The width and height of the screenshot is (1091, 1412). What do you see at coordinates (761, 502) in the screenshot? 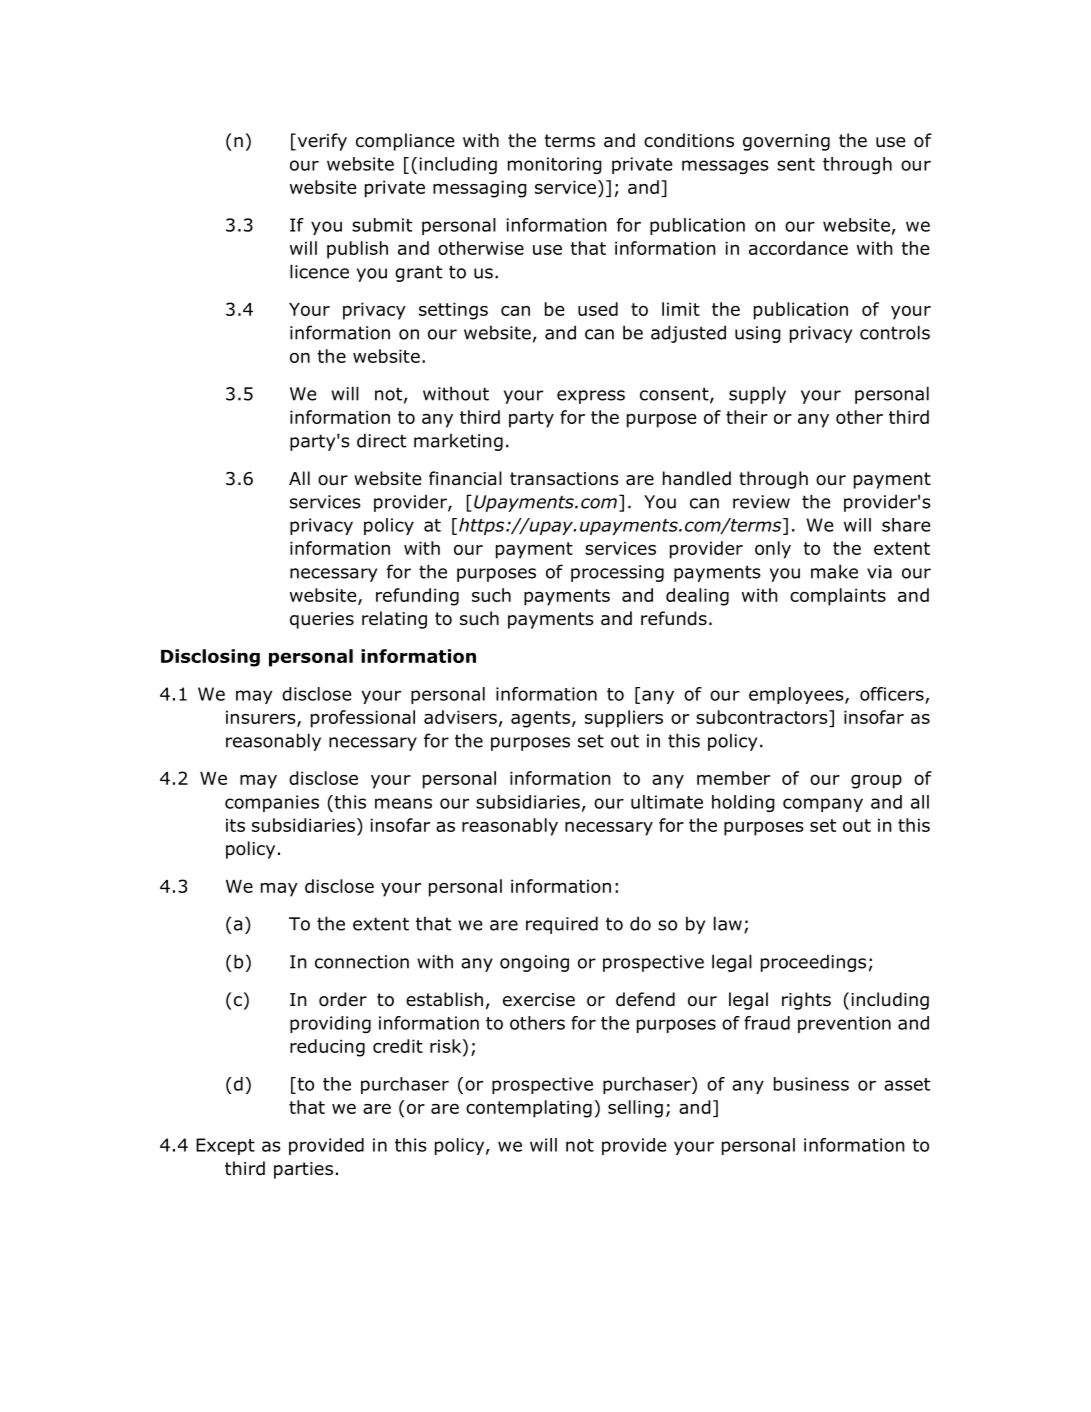
I see `review` at bounding box center [761, 502].
